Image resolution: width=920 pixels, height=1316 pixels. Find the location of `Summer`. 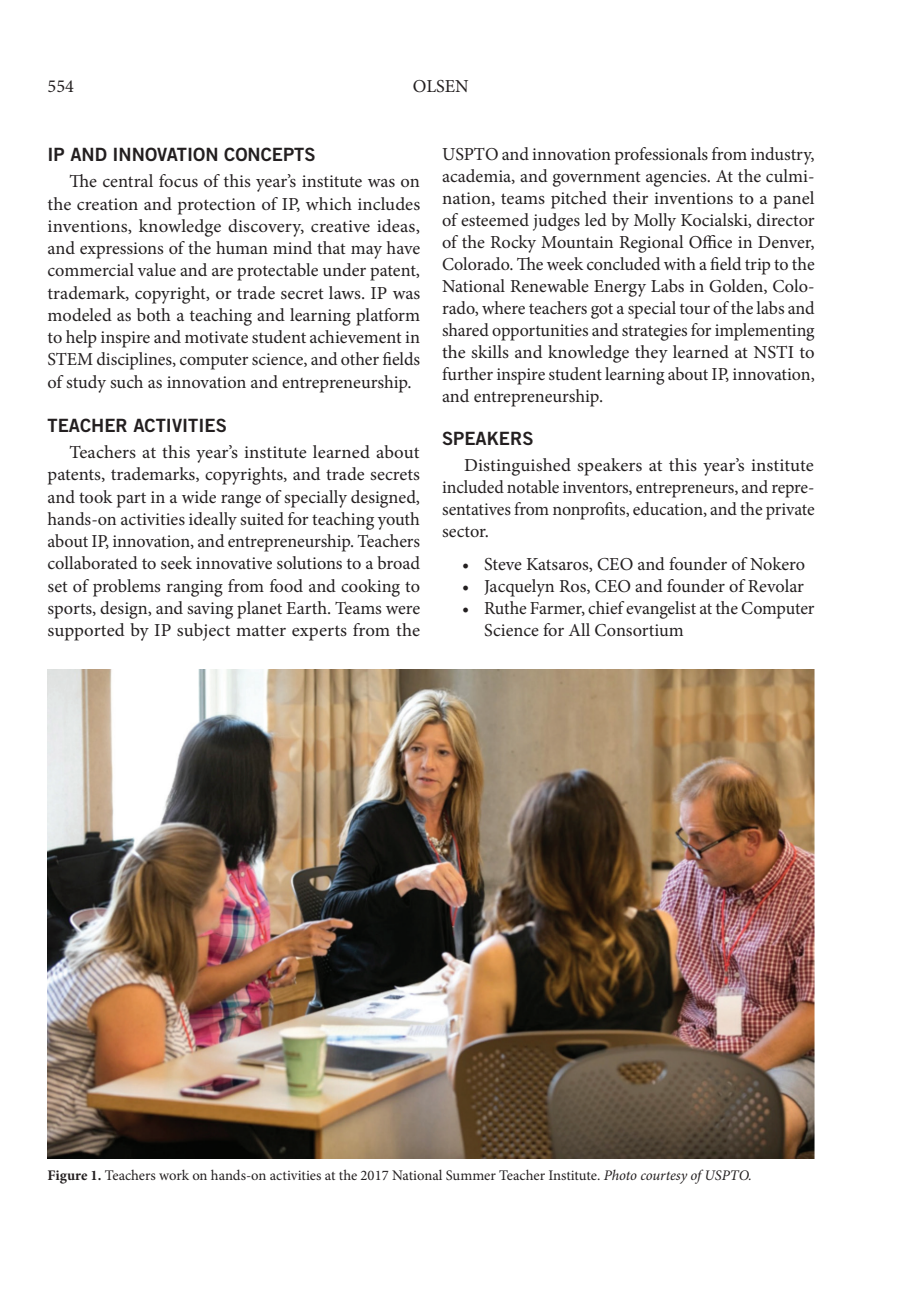

Summer is located at coordinates (471, 1175).
